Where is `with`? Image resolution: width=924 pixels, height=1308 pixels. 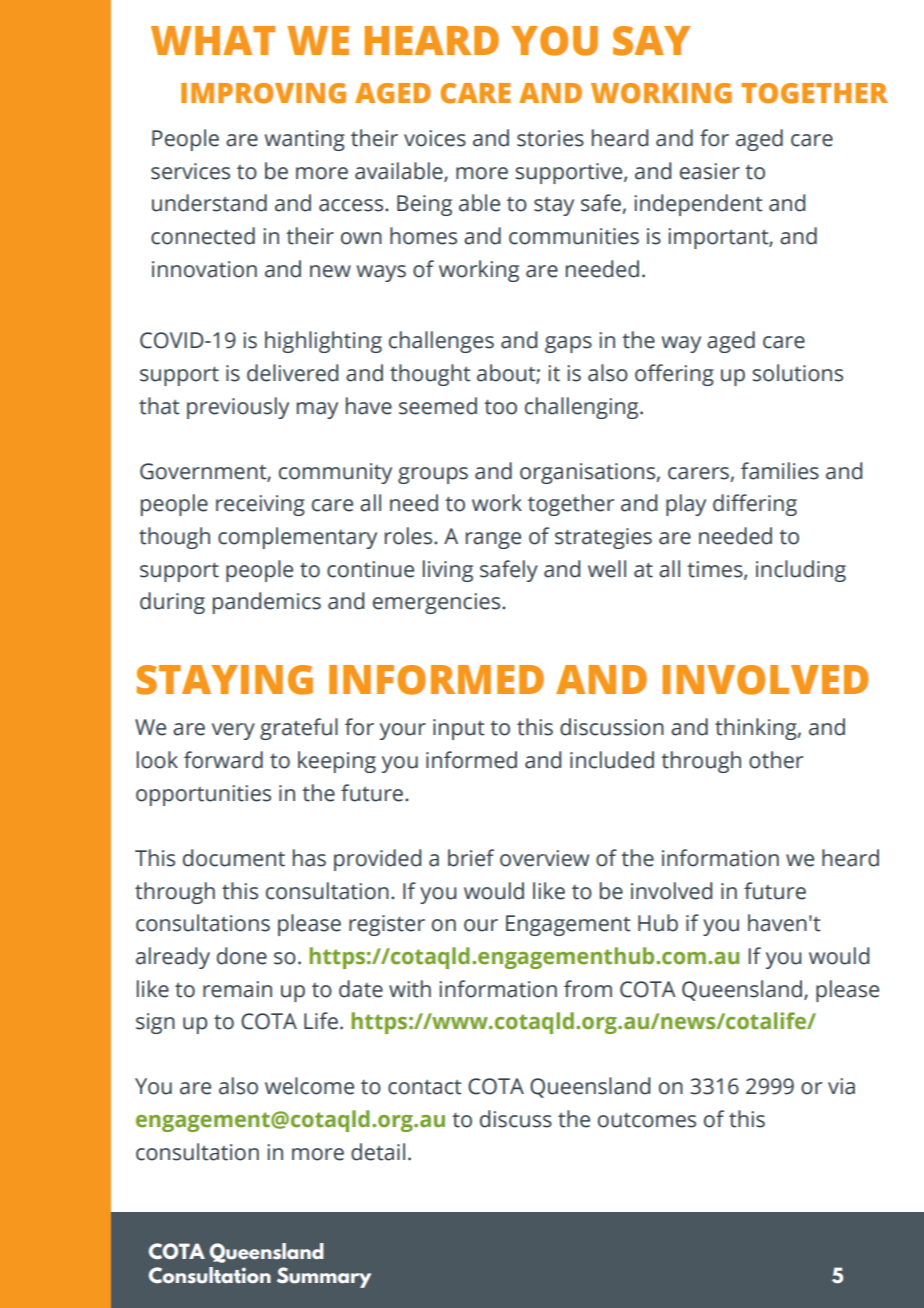
with is located at coordinates (410, 989).
